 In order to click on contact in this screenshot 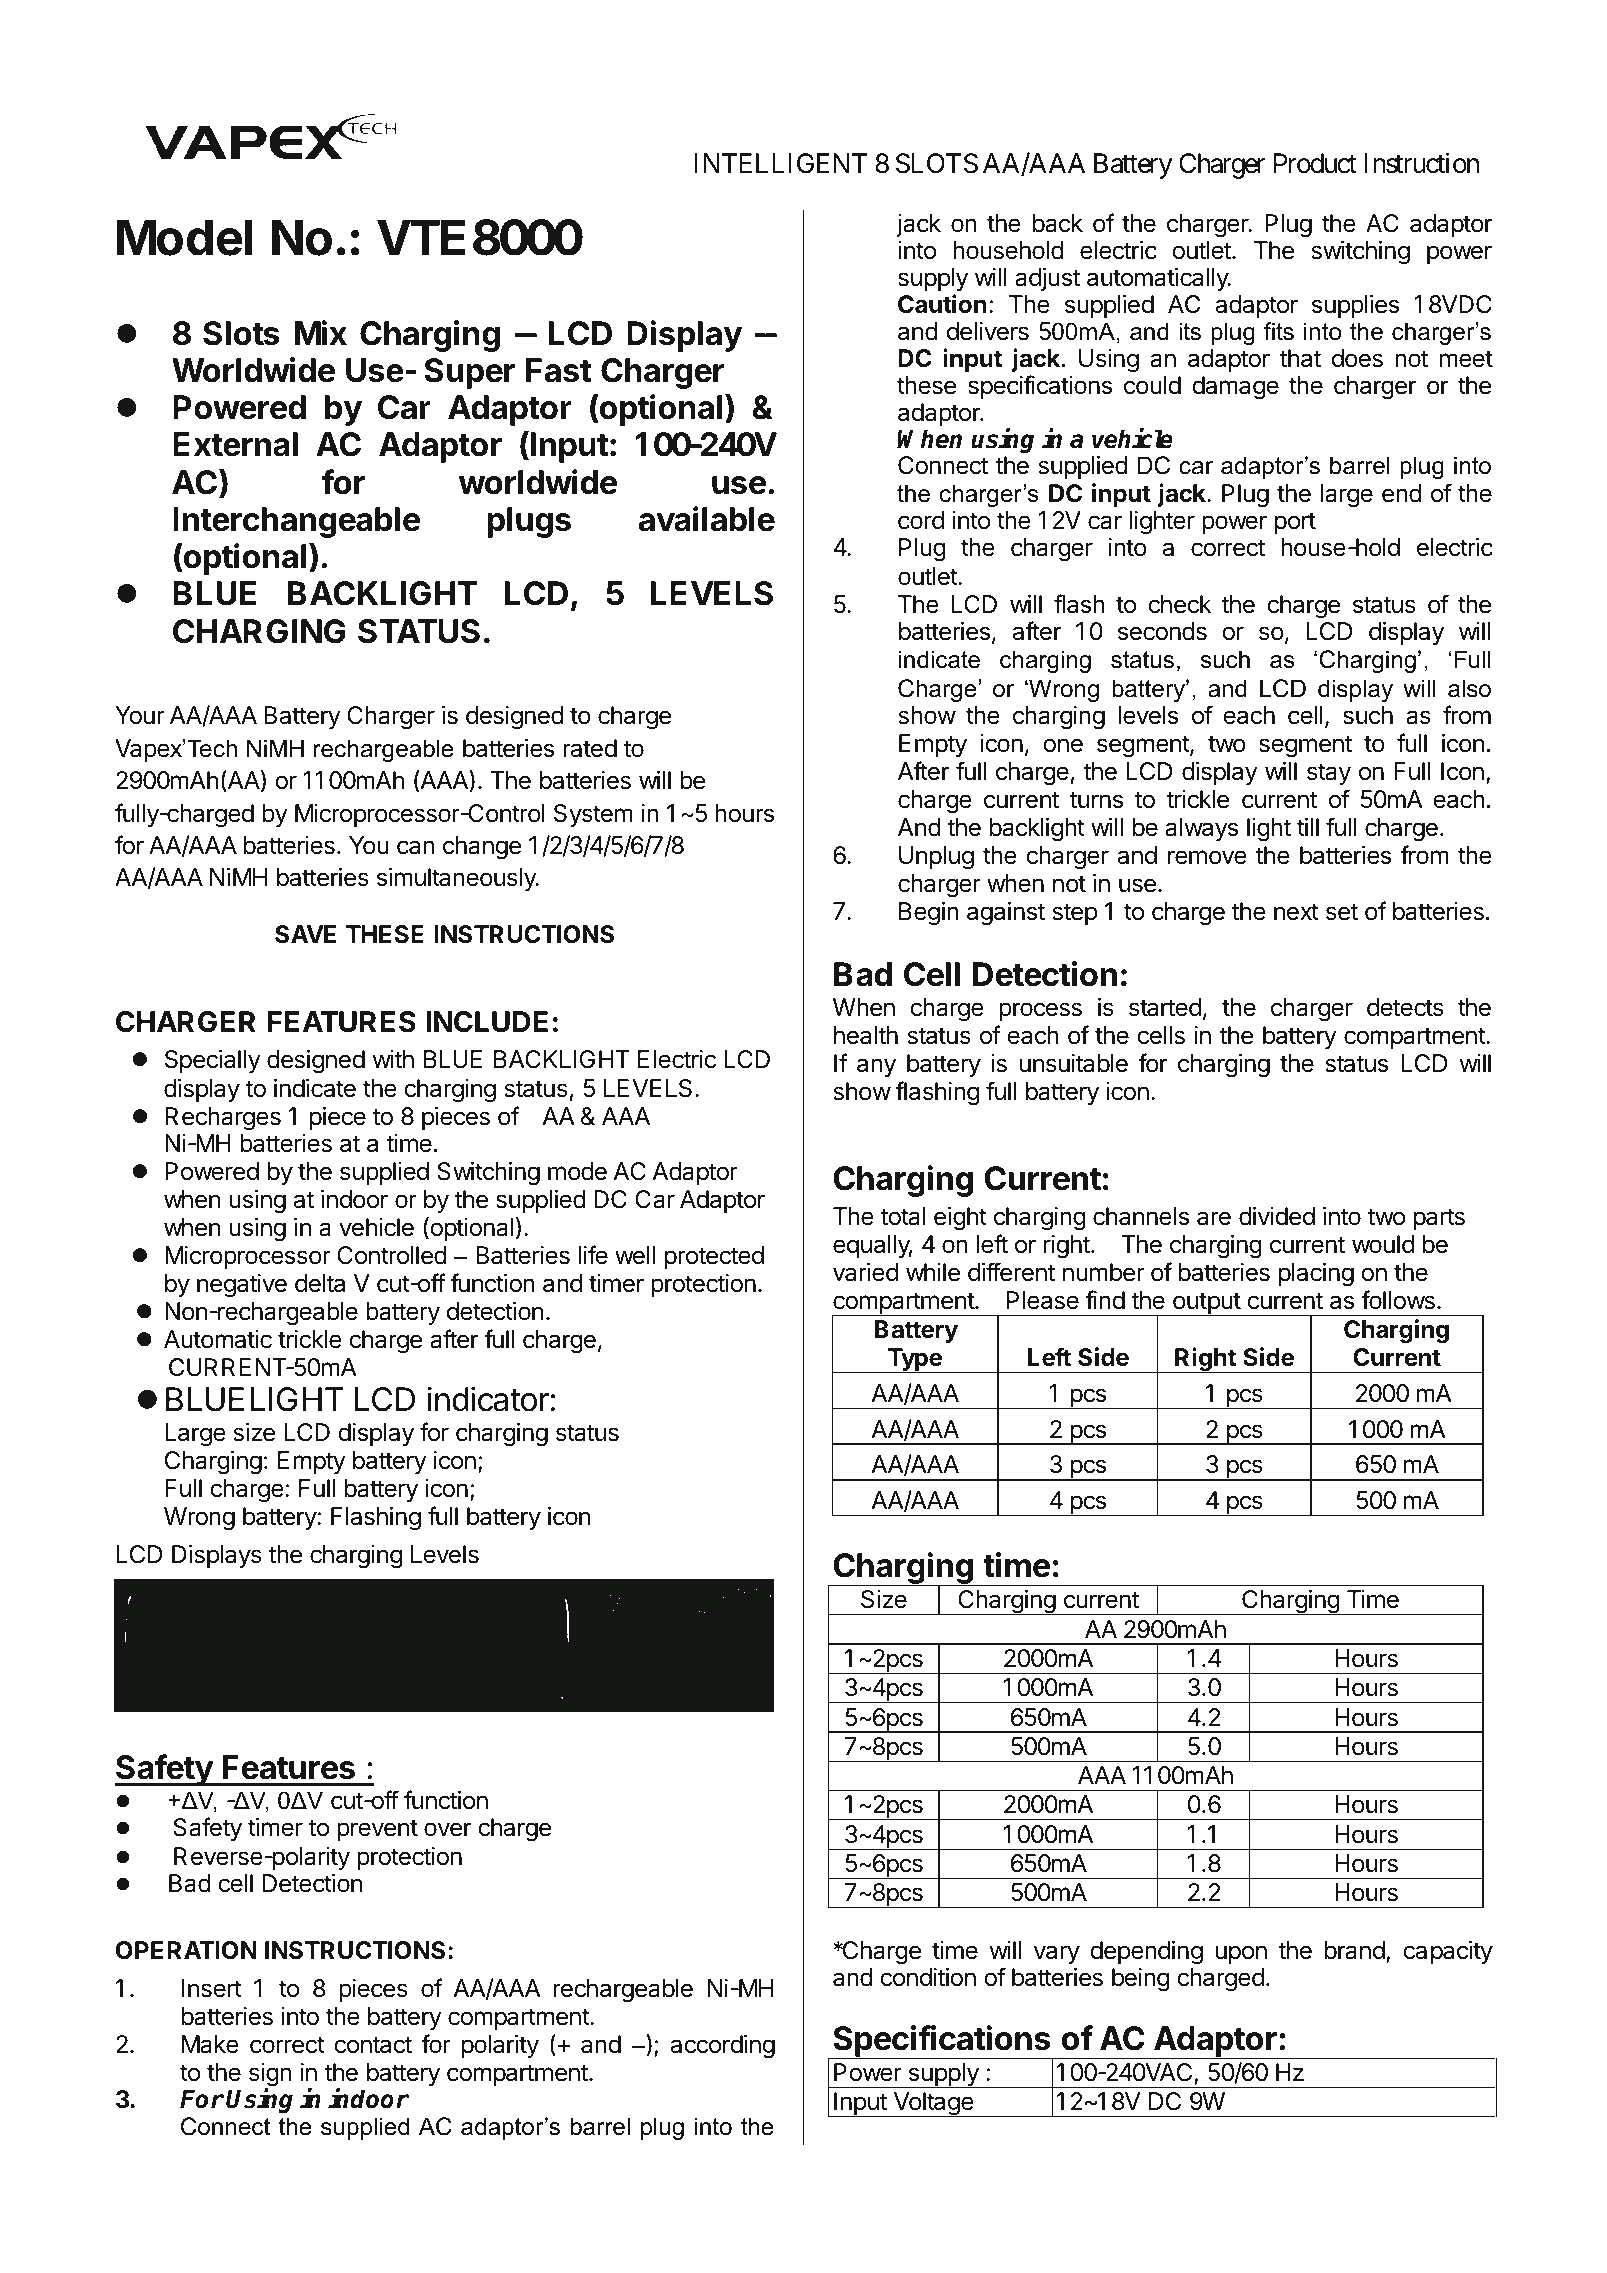, I will do `click(373, 2045)`.
